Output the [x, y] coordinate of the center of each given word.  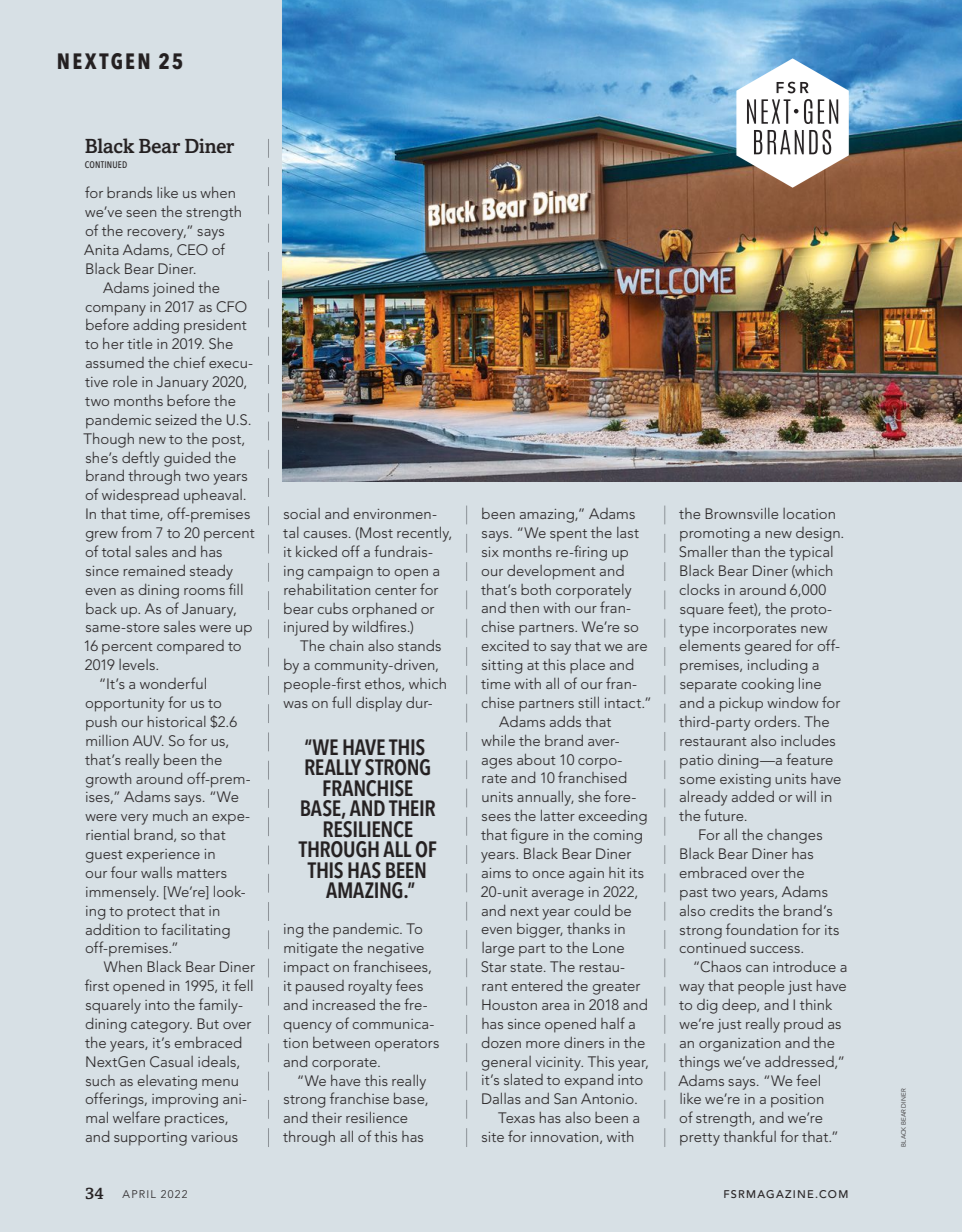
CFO [231, 306]
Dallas [501, 1098]
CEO [192, 249]
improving [185, 1101]
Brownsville [741, 513]
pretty [700, 1139]
